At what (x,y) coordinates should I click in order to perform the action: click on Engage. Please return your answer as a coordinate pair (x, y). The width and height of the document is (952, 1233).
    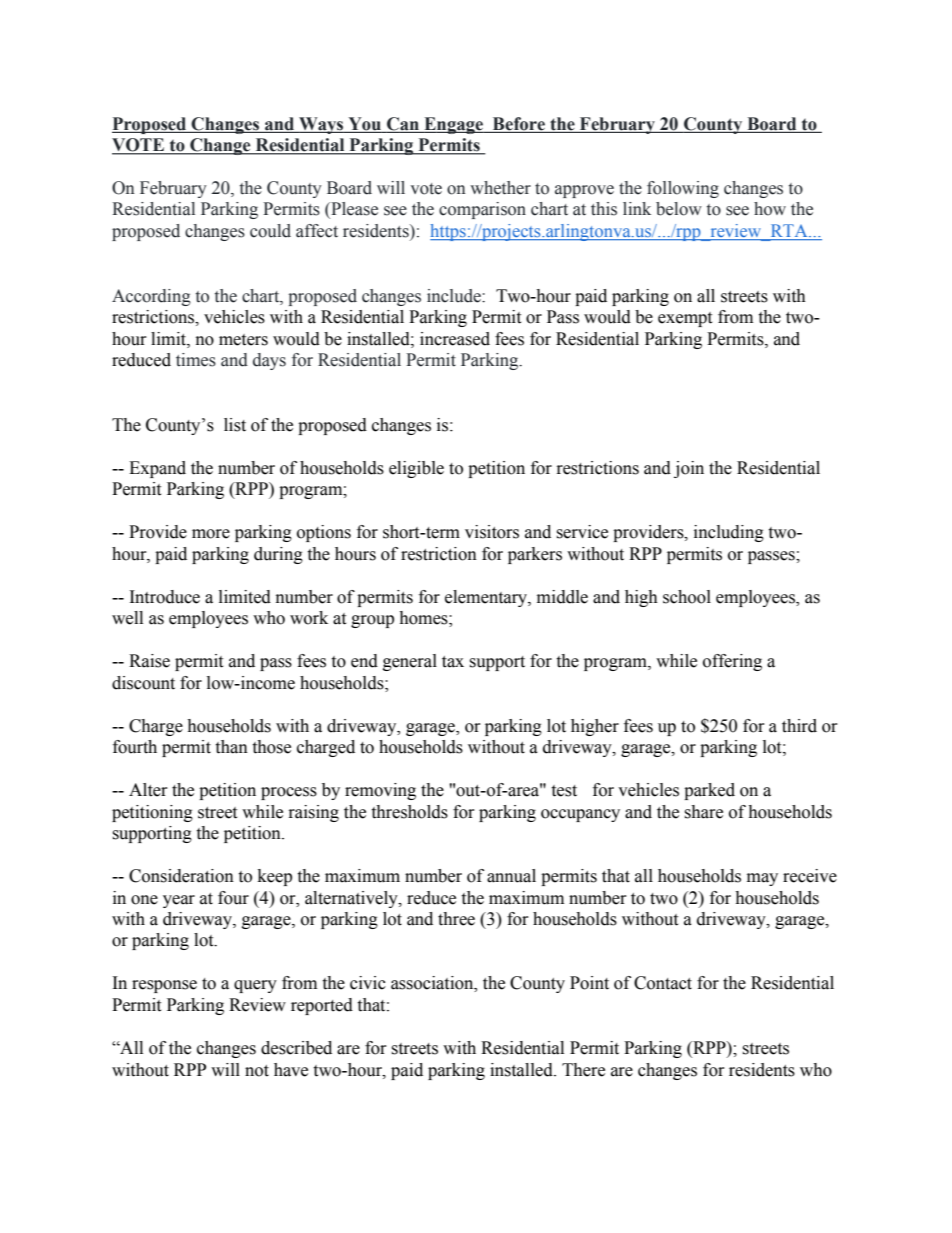
    Looking at the image, I should click on (453, 125).
